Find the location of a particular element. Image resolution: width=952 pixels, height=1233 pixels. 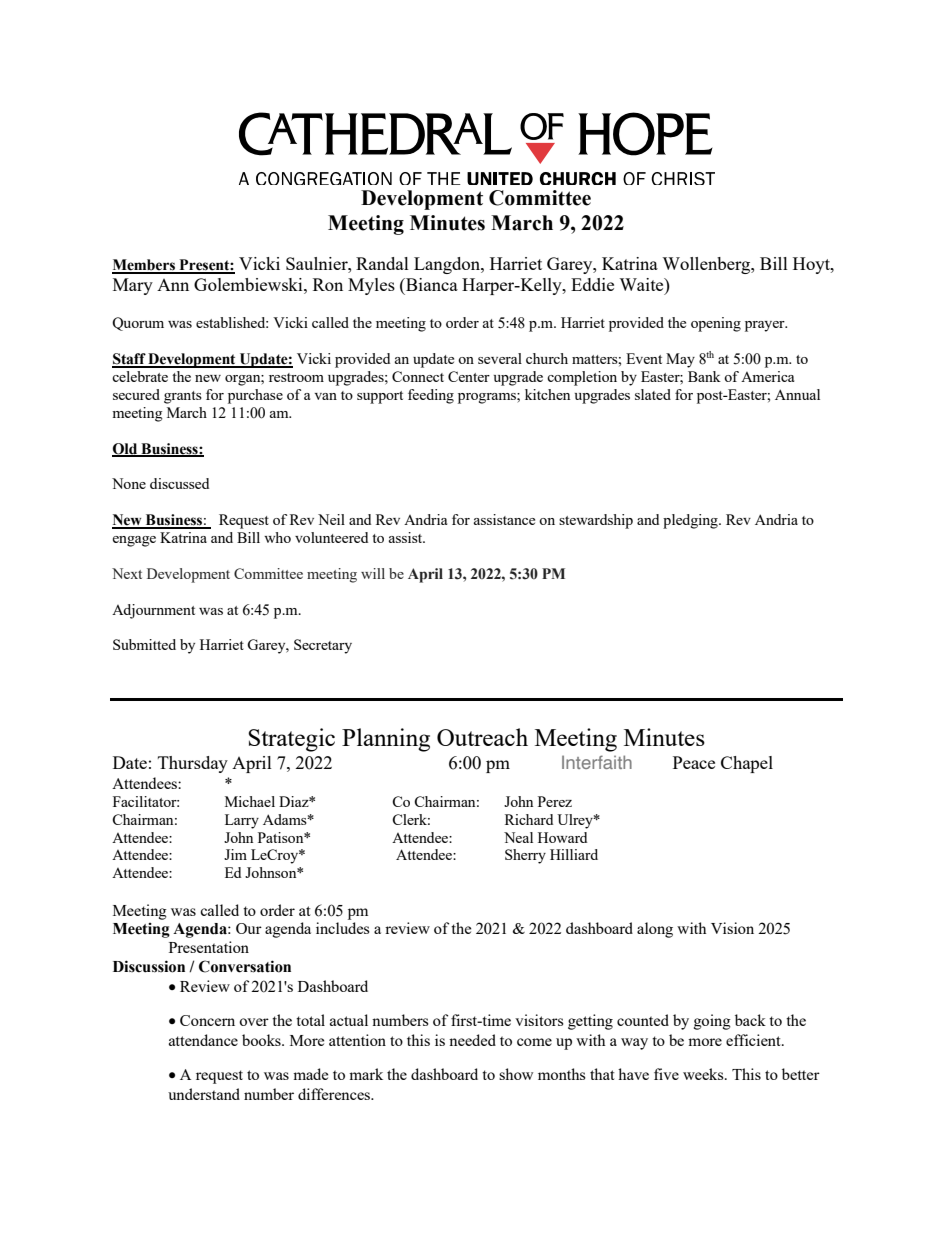

show is located at coordinates (516, 1074).
